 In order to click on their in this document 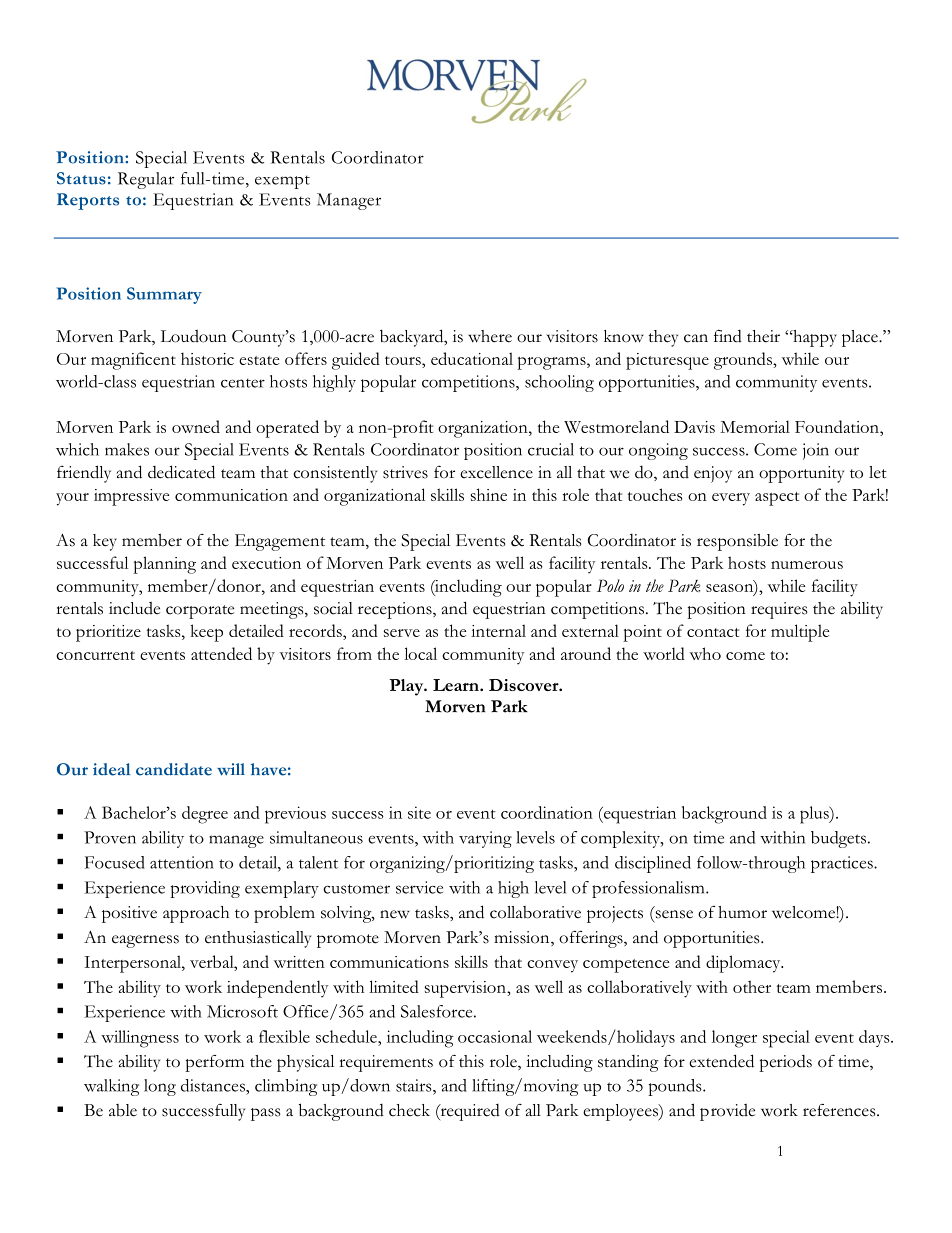, I will do `click(763, 336)`.
